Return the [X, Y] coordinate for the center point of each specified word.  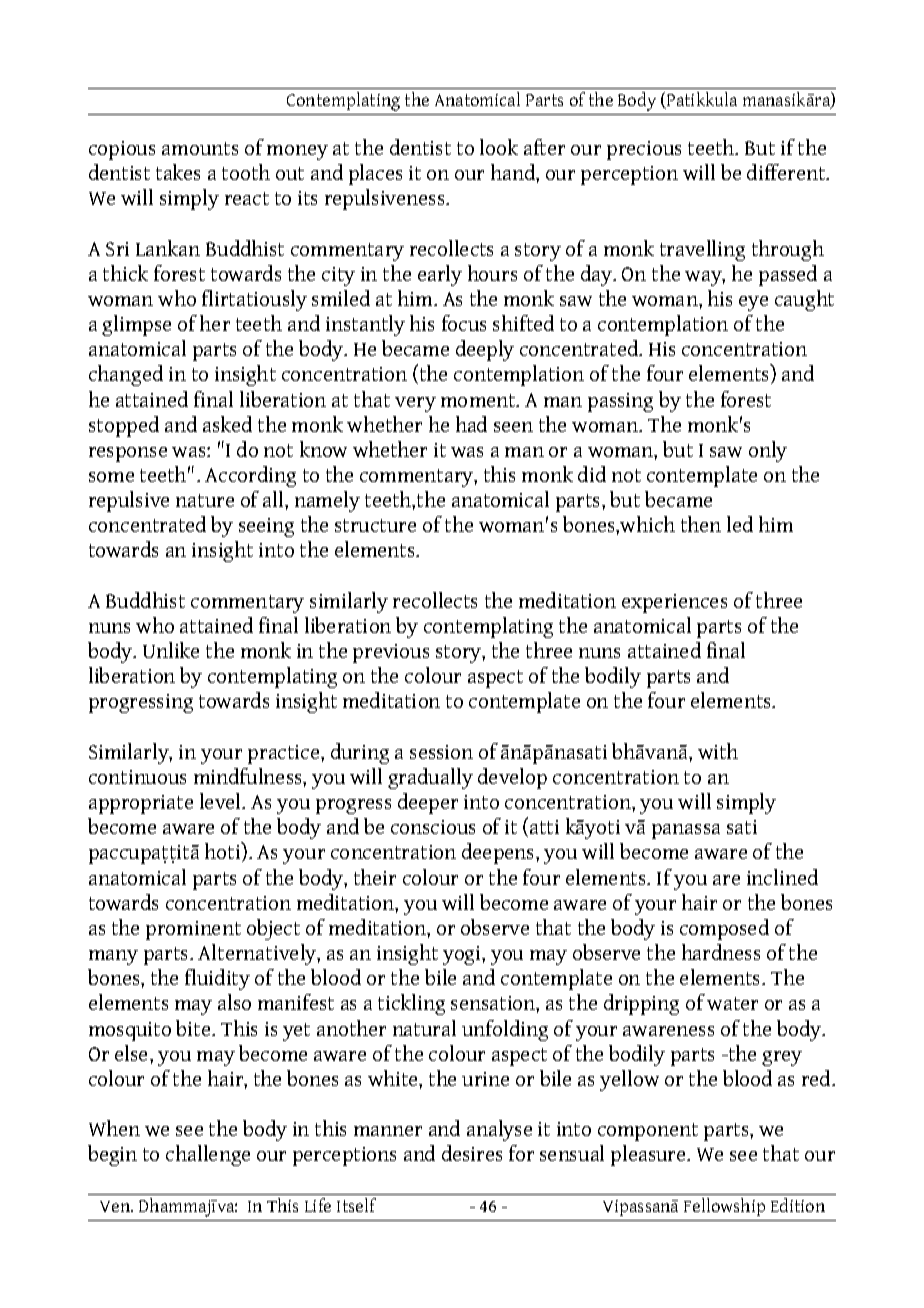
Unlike [171, 650]
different [787, 172]
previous [391, 653]
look [499, 147]
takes [178, 172]
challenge [208, 1155]
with [718, 751]
